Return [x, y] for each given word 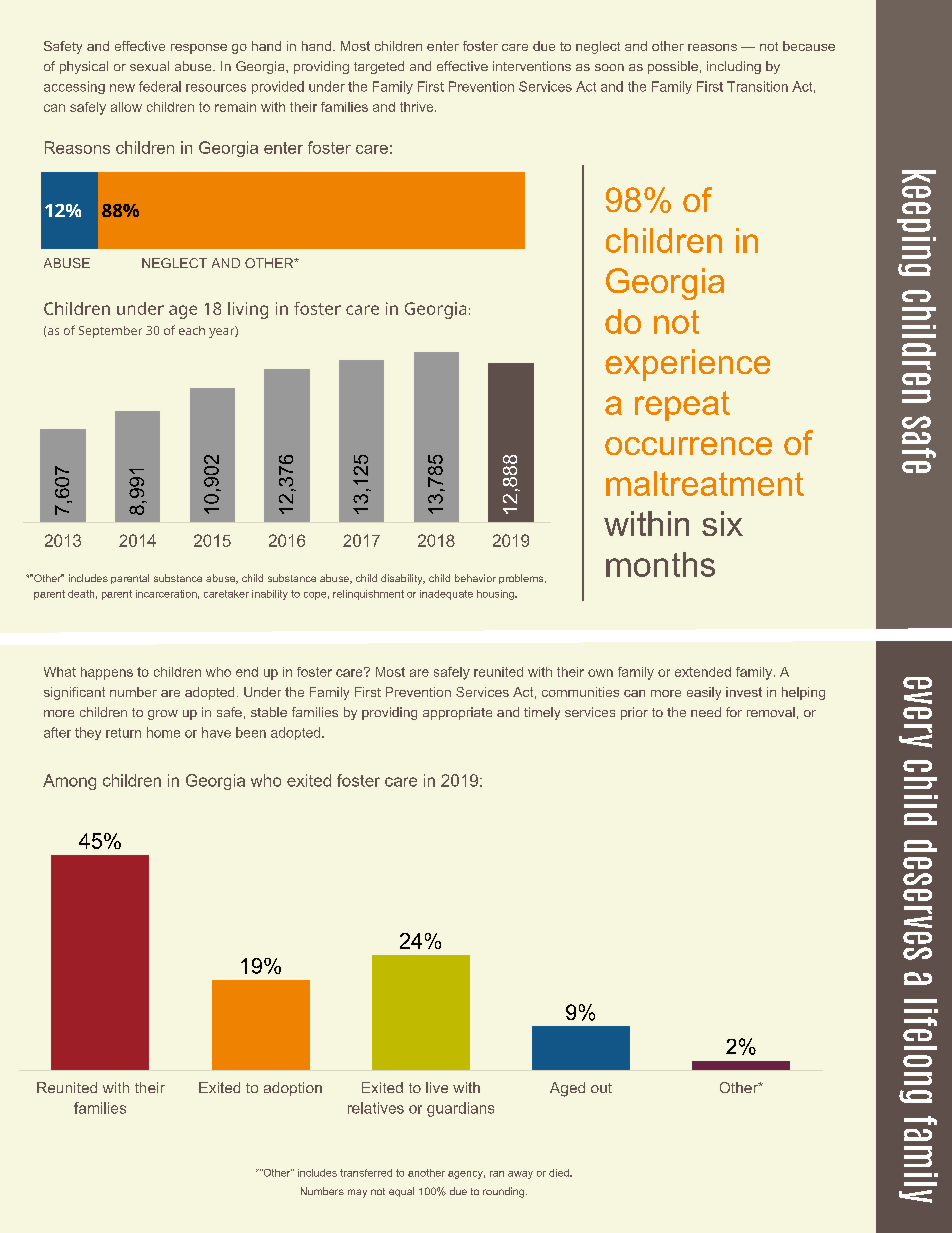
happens [107, 673]
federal [160, 86]
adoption [293, 1089]
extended [703, 672]
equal [401, 1192]
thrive [416, 107]
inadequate [446, 595]
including [734, 67]
